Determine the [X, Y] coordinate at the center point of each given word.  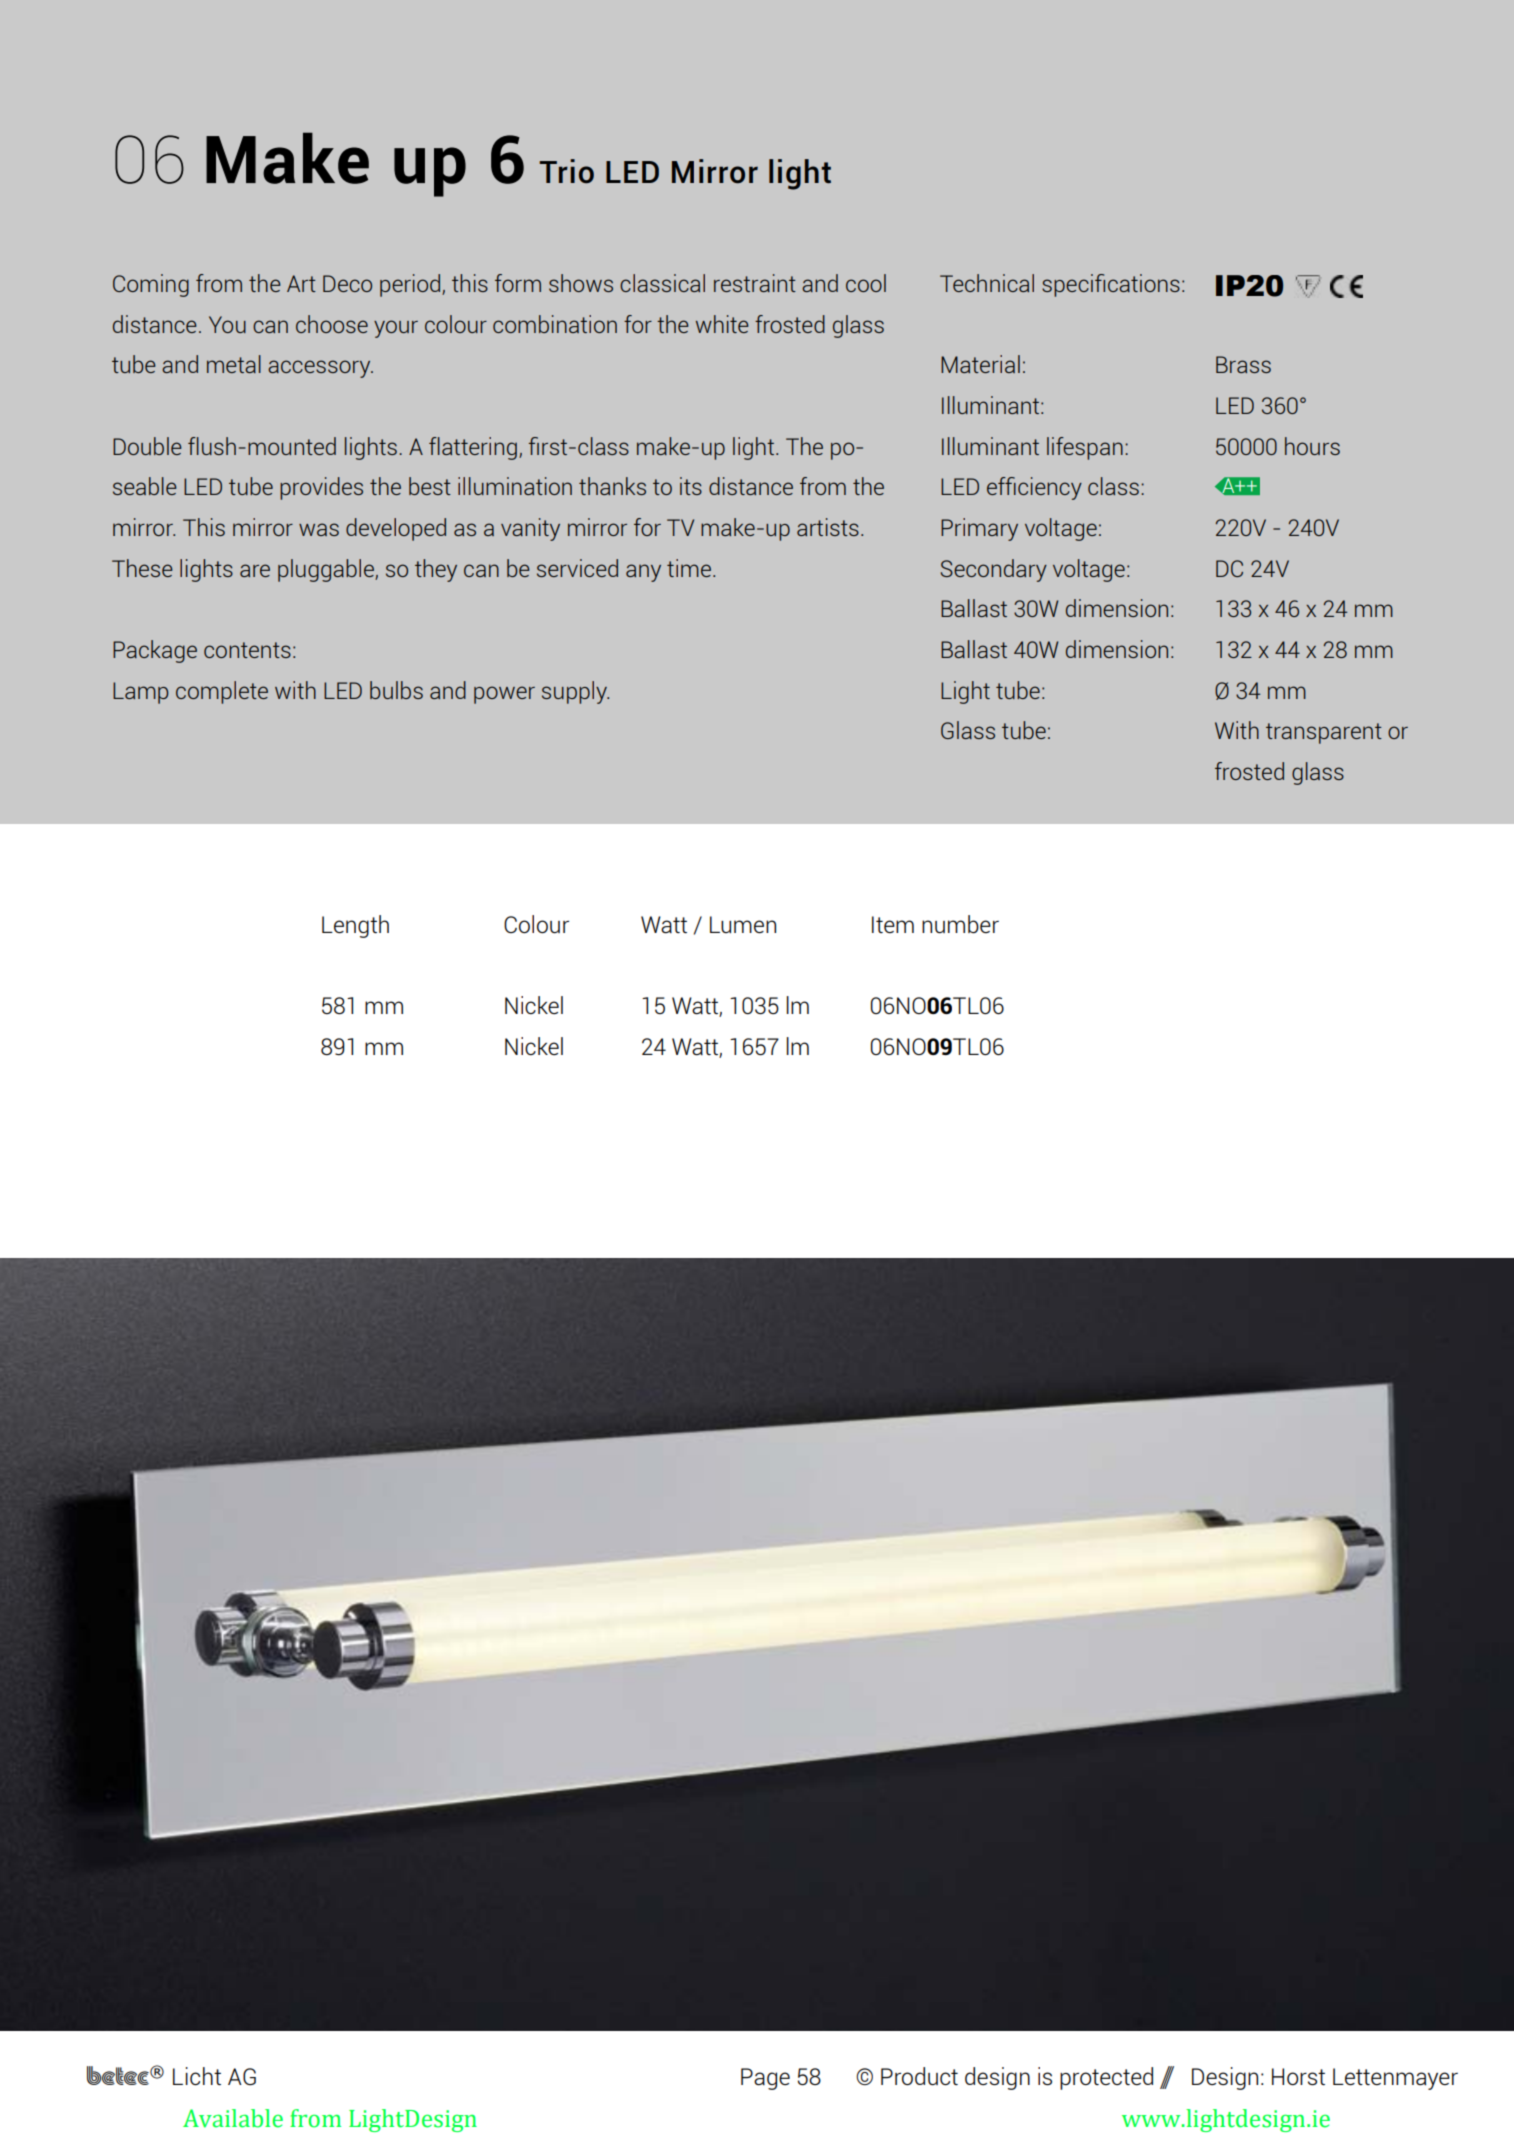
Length [355, 926]
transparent [1324, 733]
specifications [1111, 285]
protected [1106, 2078]
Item [893, 924]
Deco [347, 283]
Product [919, 2076]
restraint [755, 283]
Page [765, 2079]
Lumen [743, 924]
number [960, 924]
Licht [197, 2076]
